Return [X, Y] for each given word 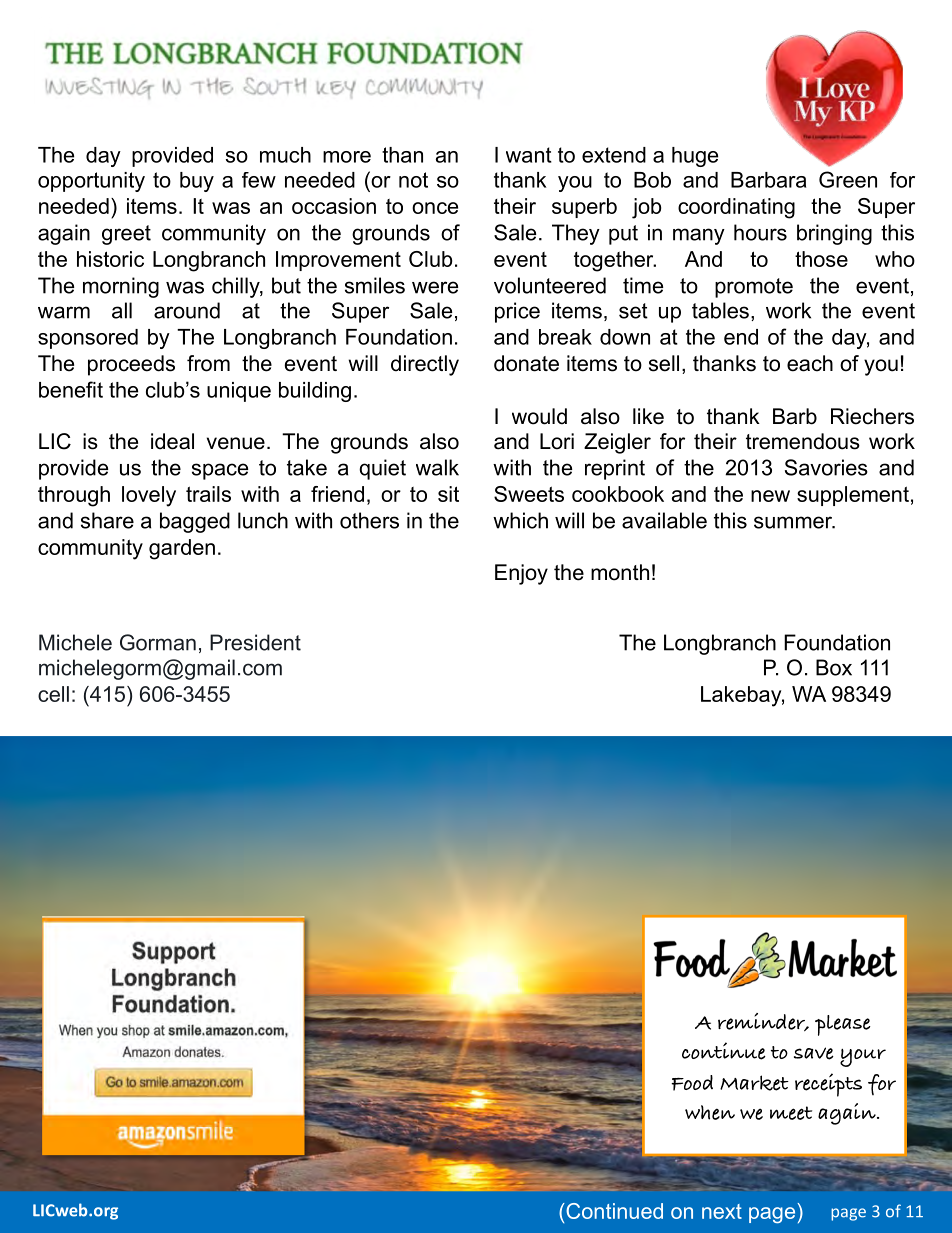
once [435, 208]
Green [848, 179]
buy [197, 182]
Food [692, 1083]
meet [791, 1113]
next [722, 1211]
